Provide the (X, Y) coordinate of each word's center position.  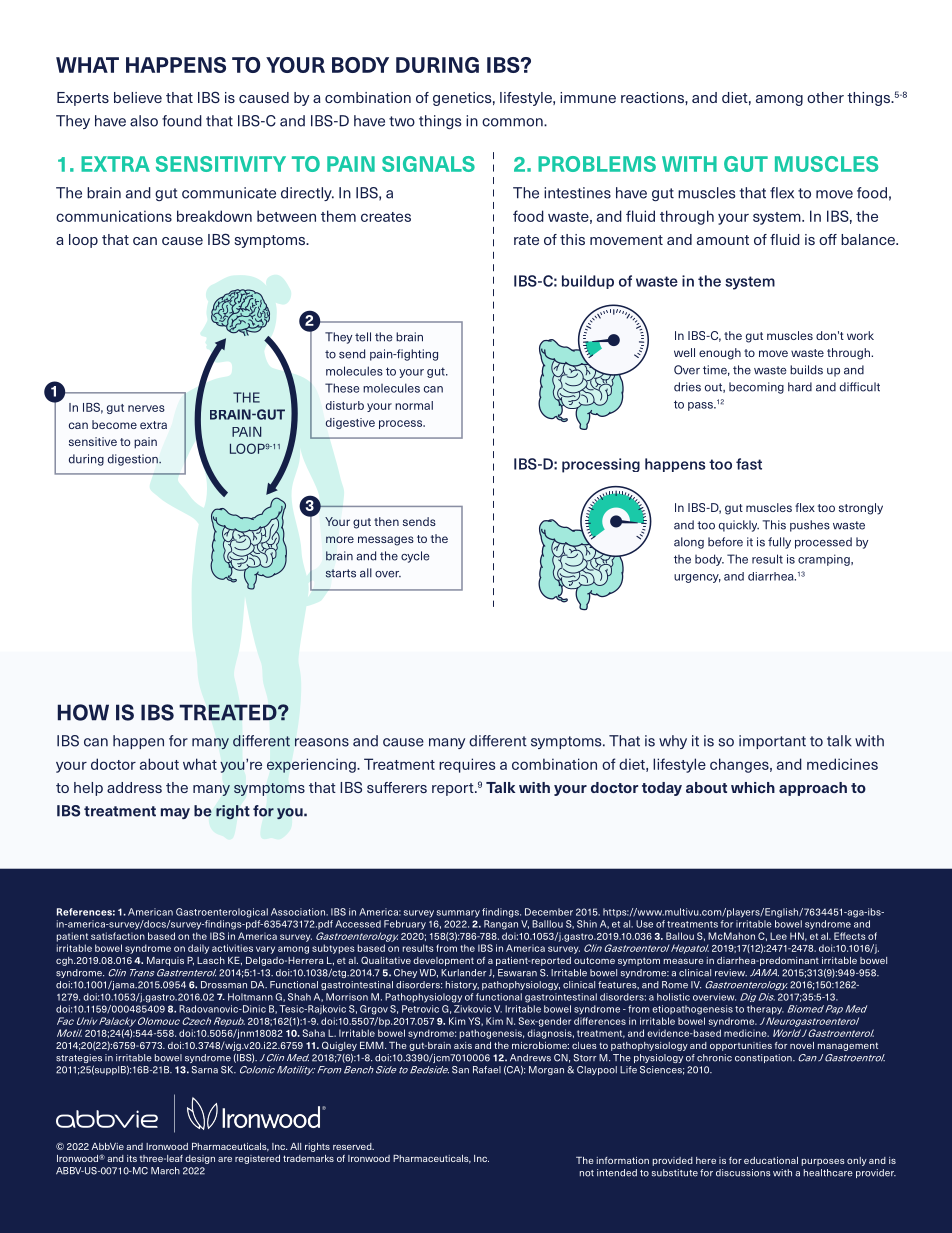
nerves (146, 408)
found (182, 121)
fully (779, 543)
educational (771, 1160)
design (200, 1159)
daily (198, 949)
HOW (83, 712)
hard (800, 387)
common (513, 122)
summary (458, 914)
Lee (778, 936)
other (825, 97)
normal (414, 405)
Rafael (487, 1070)
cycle (415, 557)
